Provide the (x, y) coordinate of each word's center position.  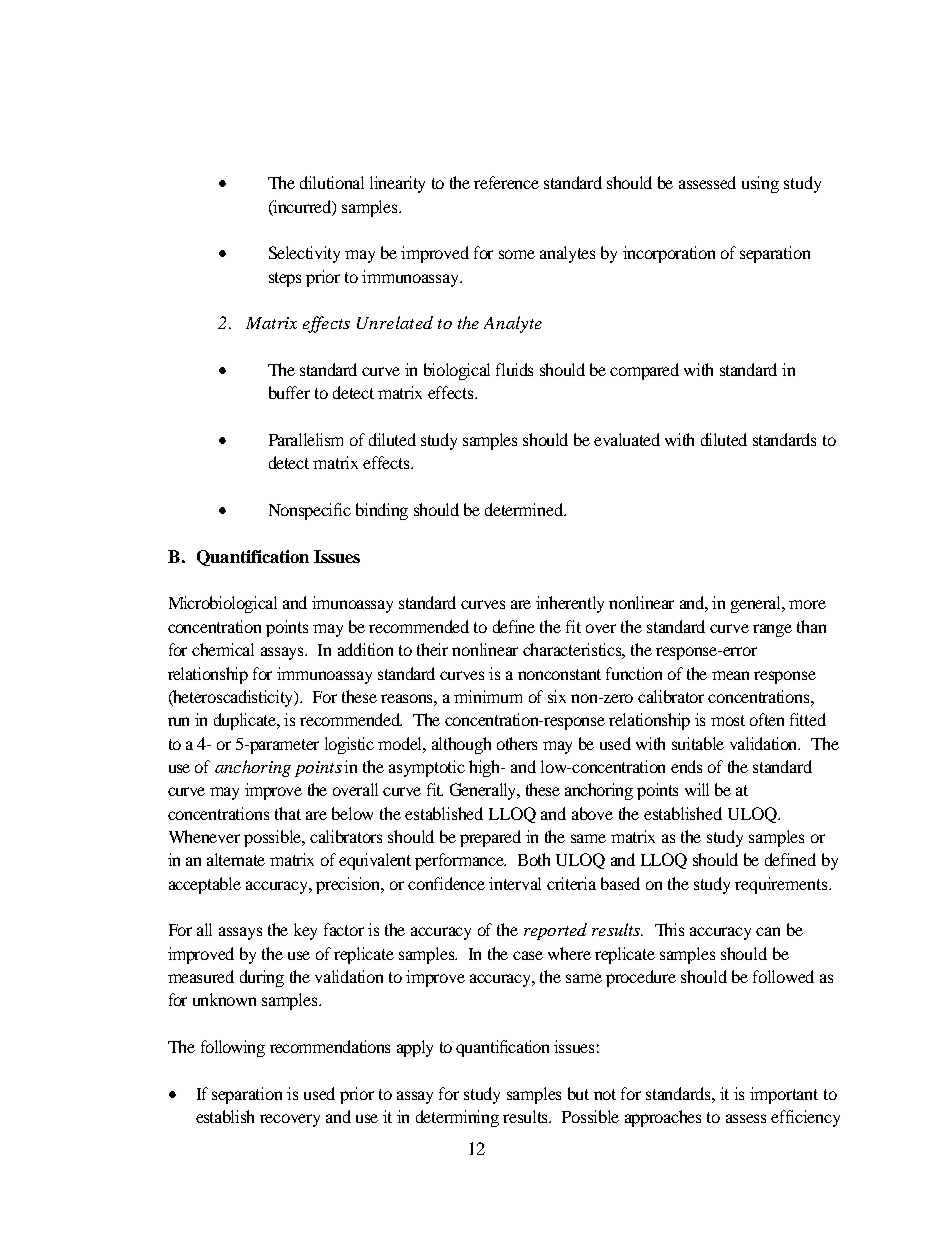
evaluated (627, 439)
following (233, 1048)
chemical (223, 649)
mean (730, 675)
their (432, 649)
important (784, 1095)
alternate (236, 859)
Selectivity (304, 254)
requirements (782, 885)
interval (515, 883)
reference (506, 182)
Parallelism (306, 439)
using (760, 184)
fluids (514, 369)
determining (457, 1118)
